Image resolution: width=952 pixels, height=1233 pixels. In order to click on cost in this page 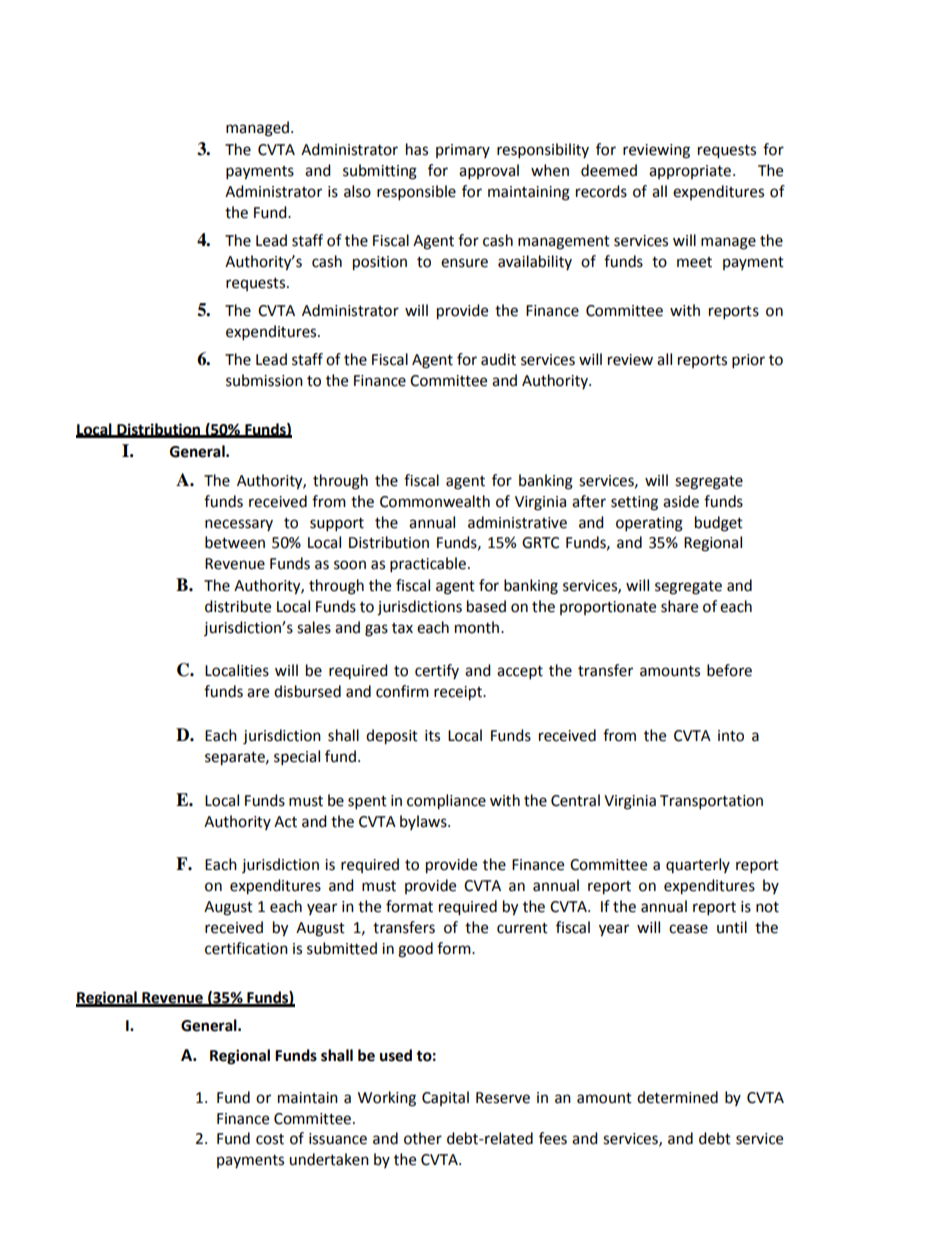, I will do `click(270, 1139)`.
